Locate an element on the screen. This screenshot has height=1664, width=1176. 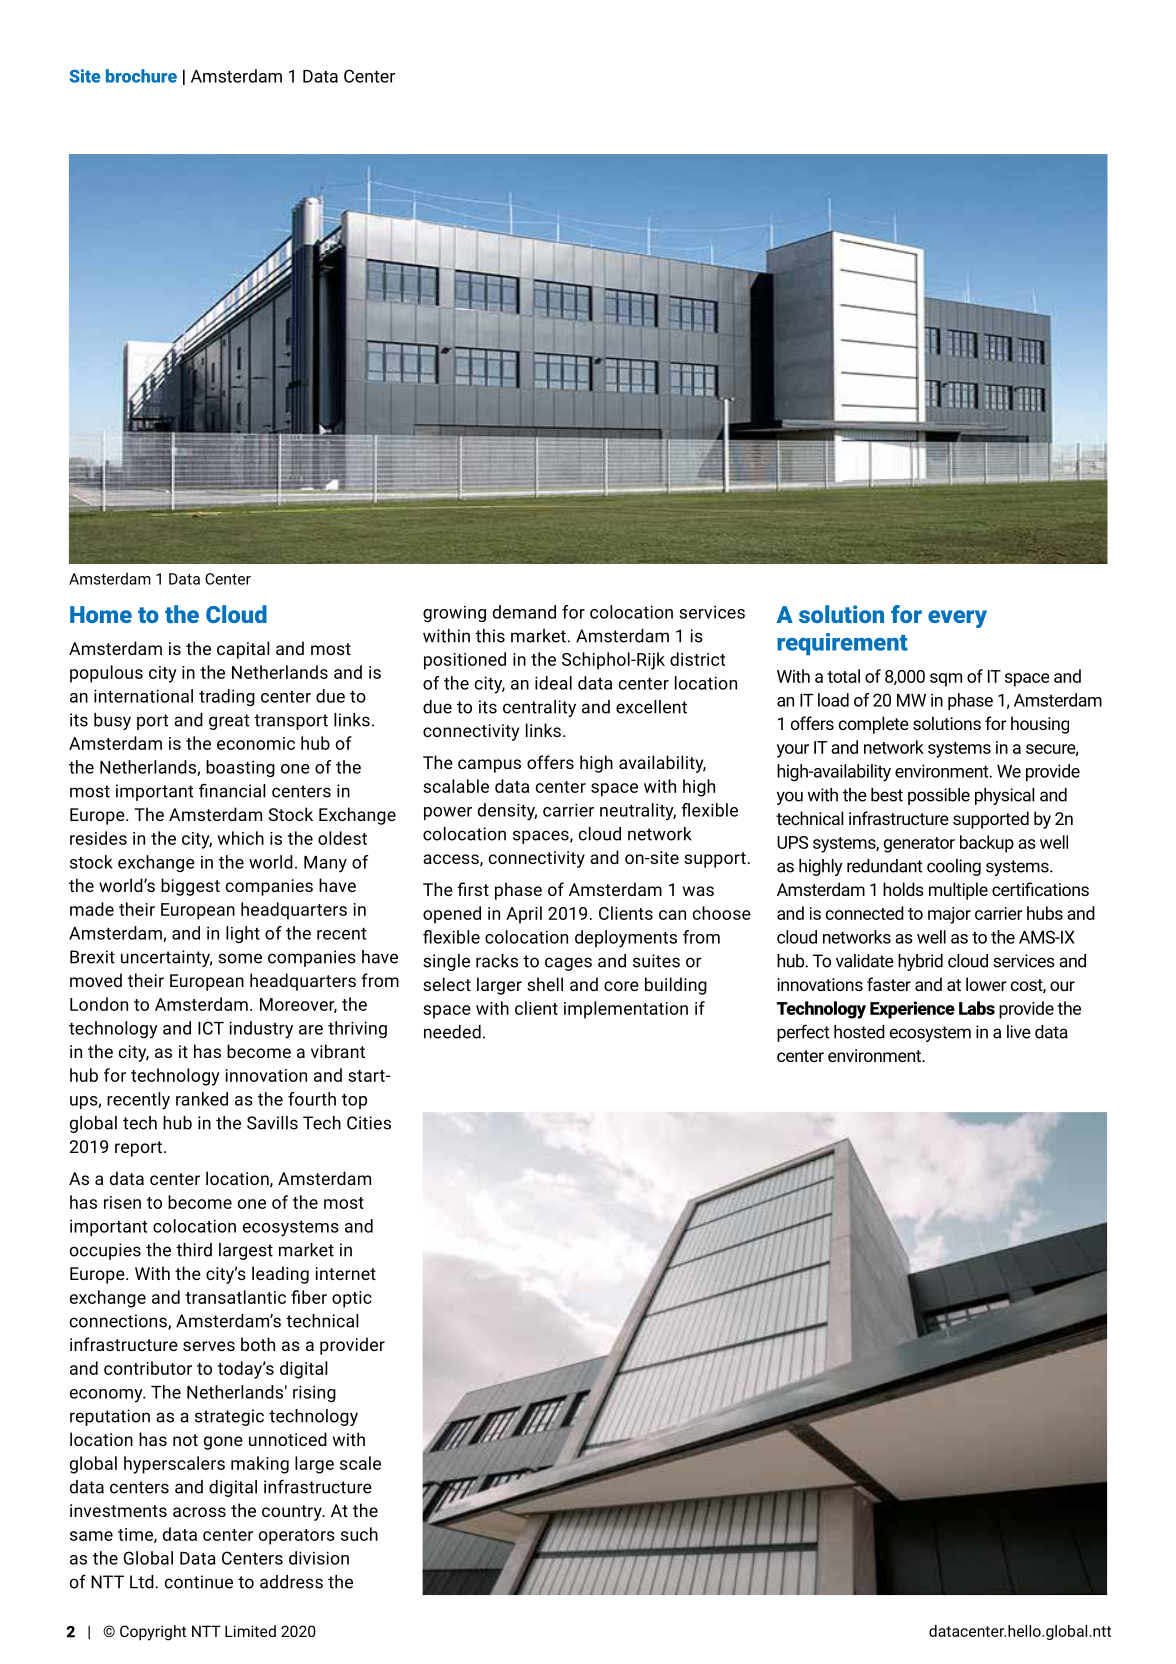
demand is located at coordinates (524, 612).
